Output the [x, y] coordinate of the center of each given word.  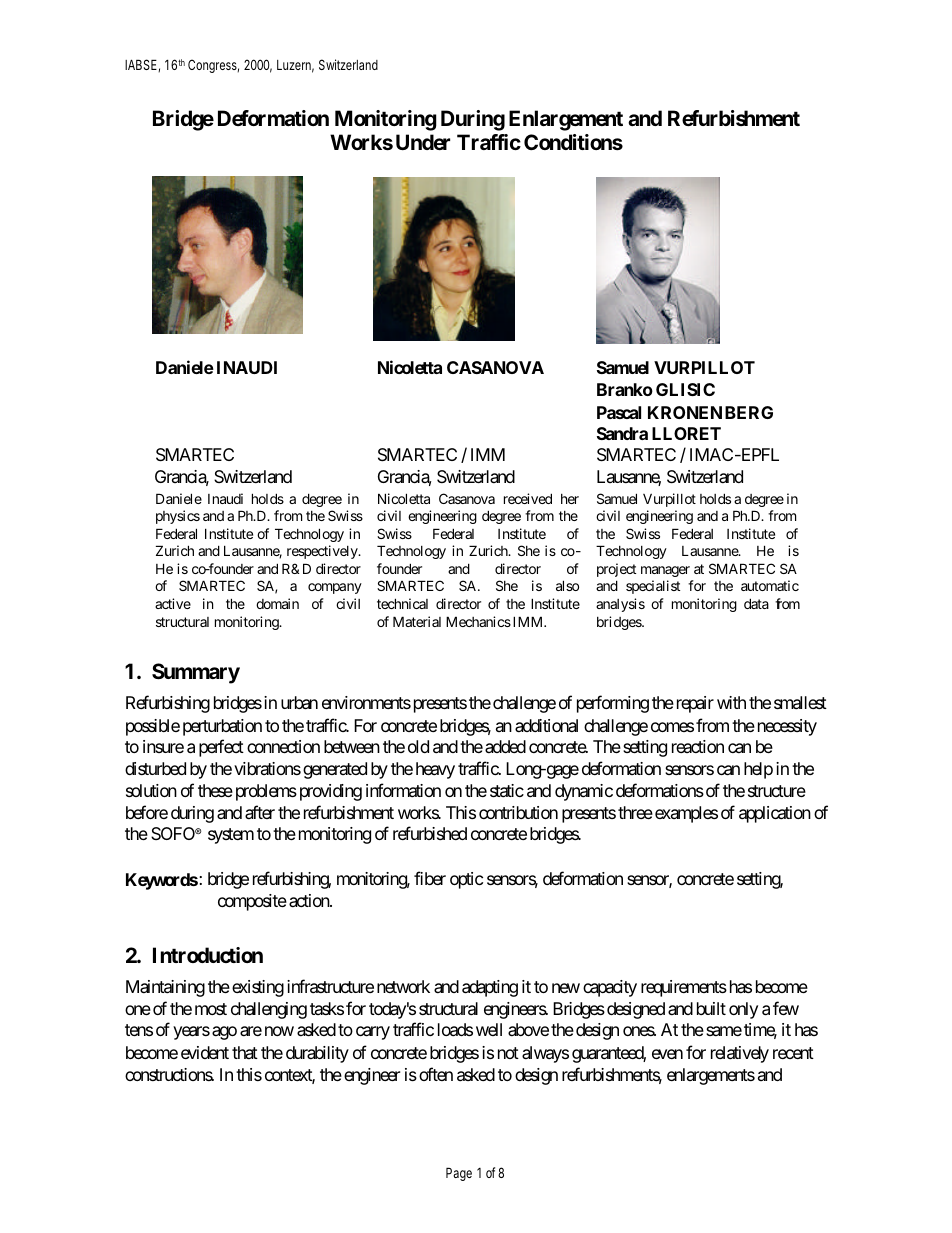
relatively [740, 1054]
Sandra [622, 433]
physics [178, 517]
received [528, 498]
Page [459, 1174]
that [245, 1052]
